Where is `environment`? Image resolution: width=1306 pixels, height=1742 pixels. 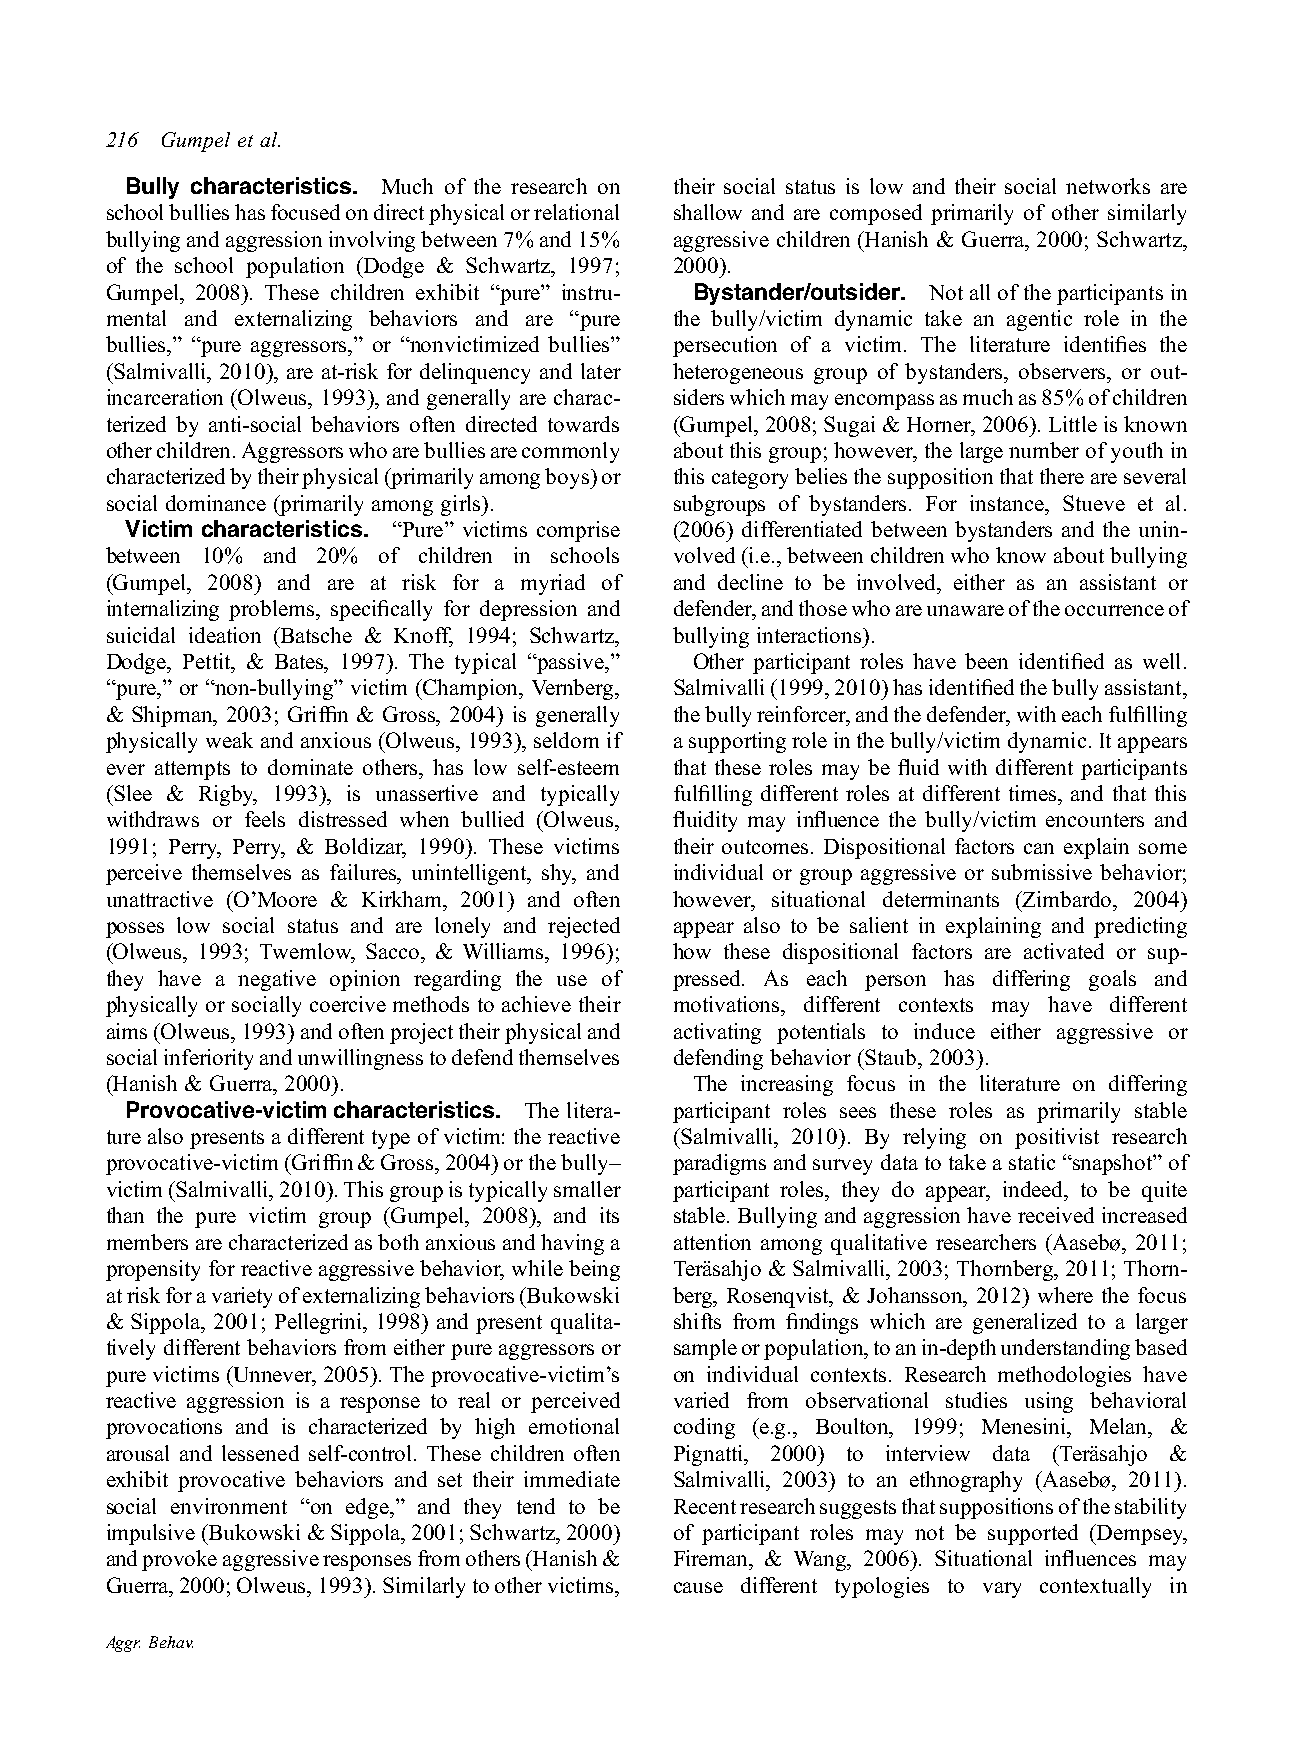 environment is located at coordinates (229, 1506).
